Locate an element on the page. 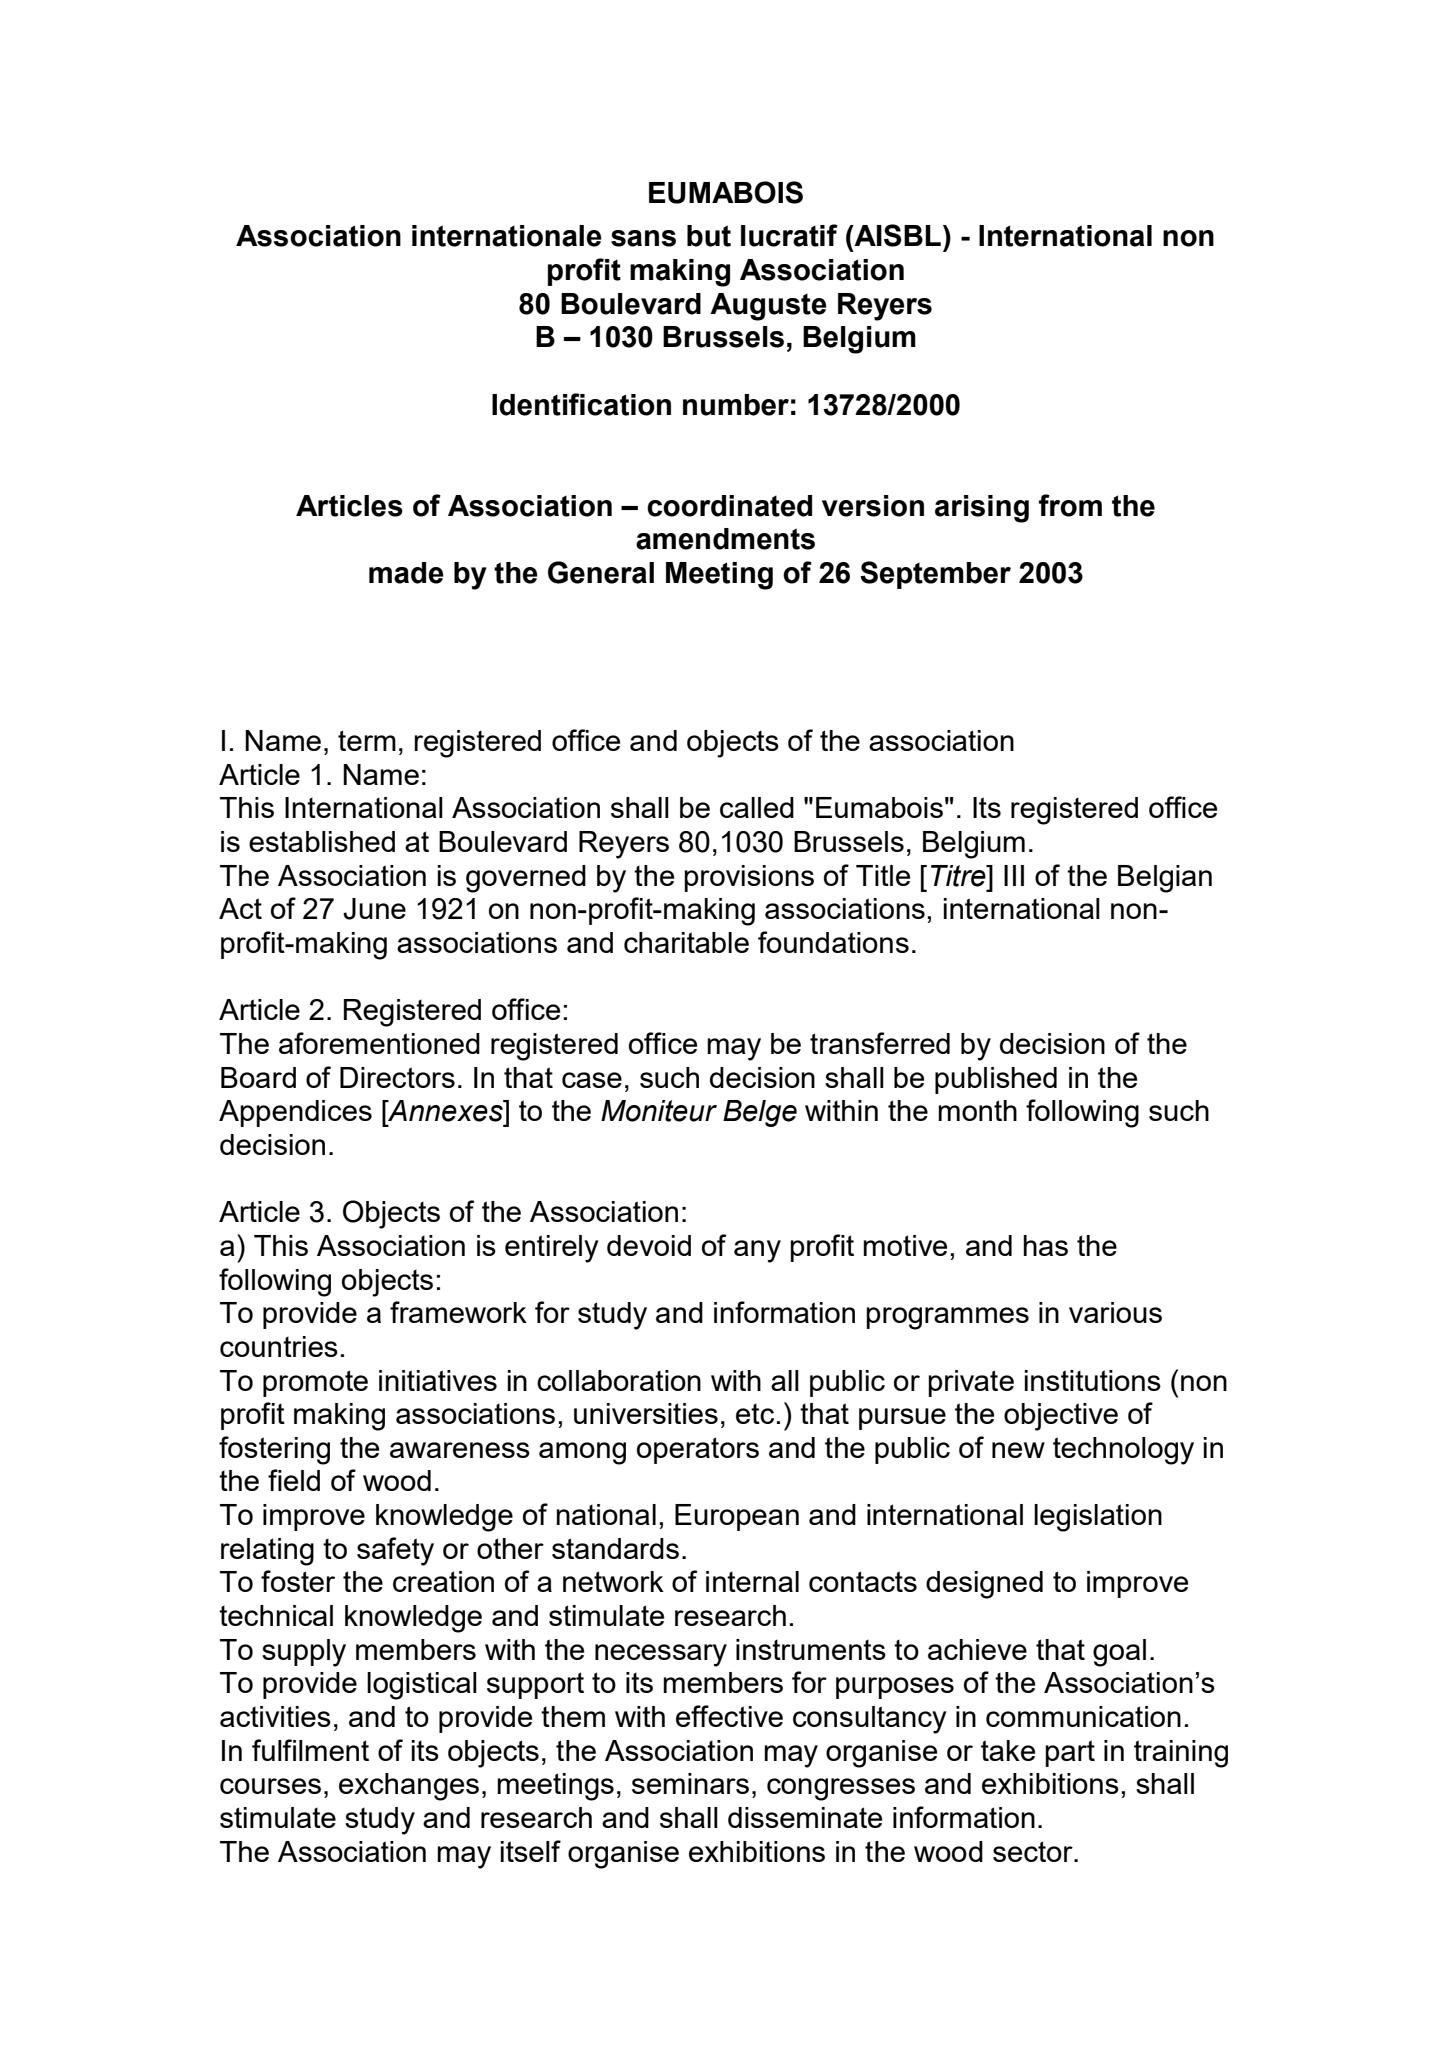 This page has height=2053, width=1452. III is located at coordinates (1014, 875).
